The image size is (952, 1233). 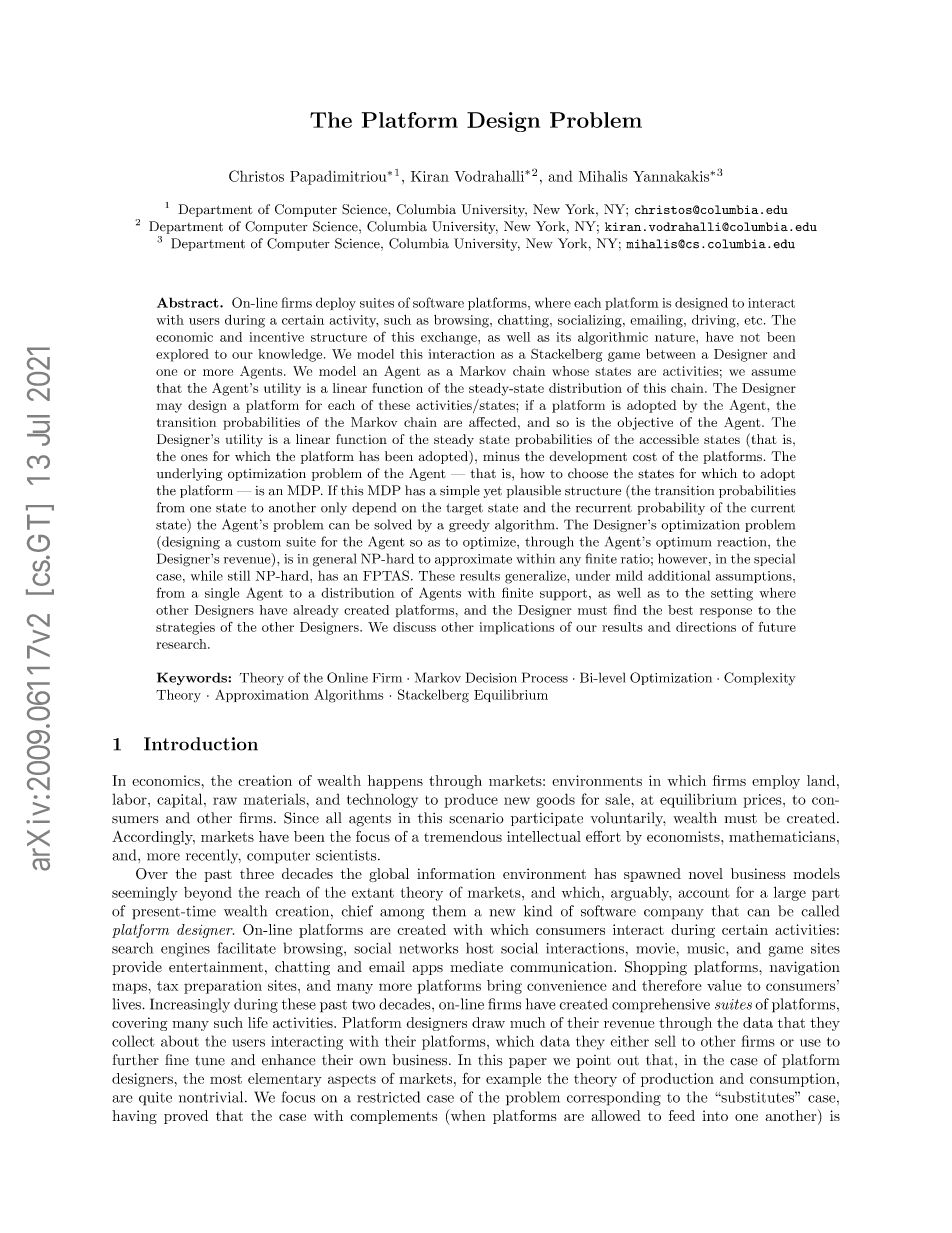 What do you see at coordinates (212, 1097) in the screenshot?
I see `nontrivial` at bounding box center [212, 1097].
